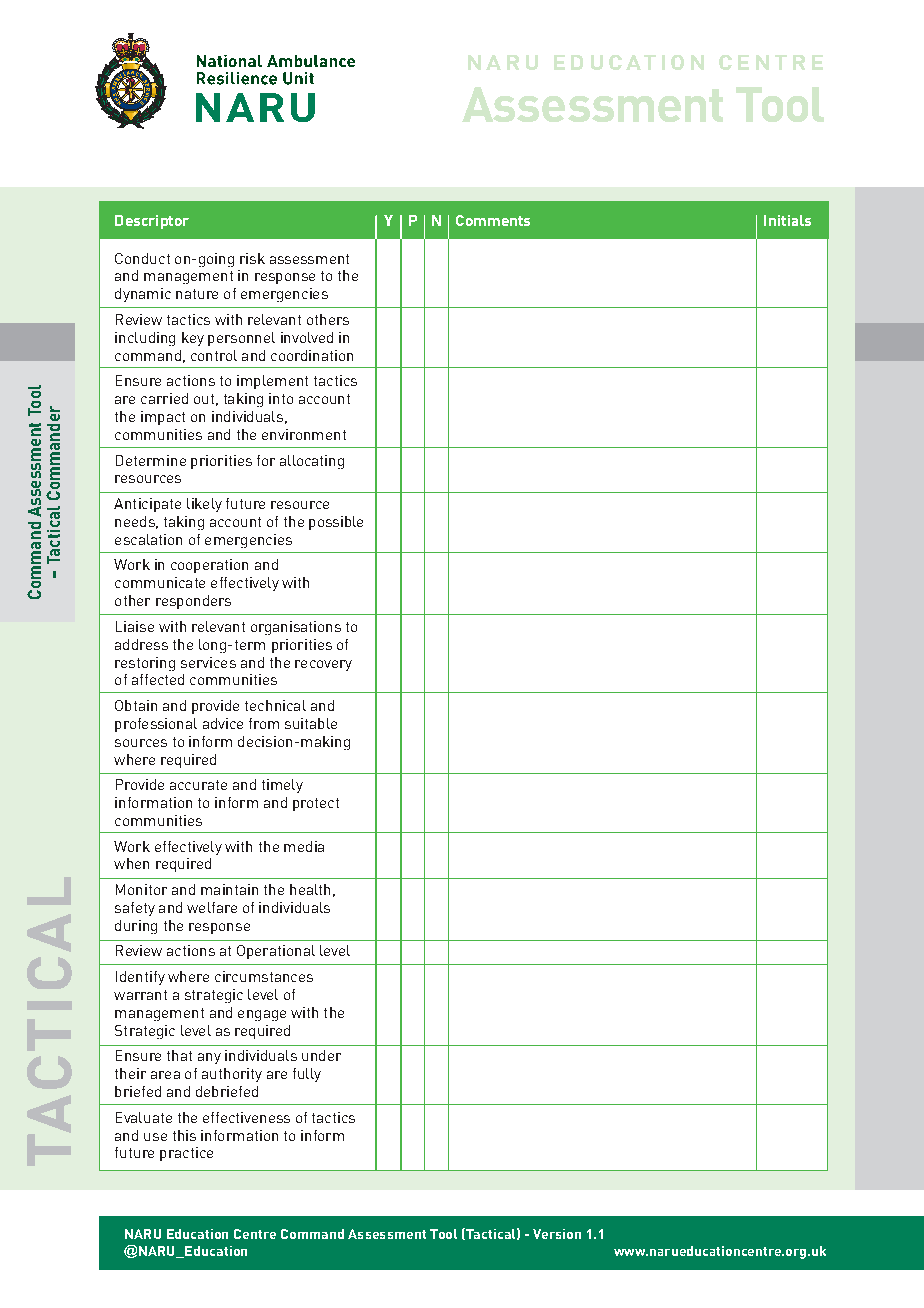  I want to click on Initials, so click(787, 220).
